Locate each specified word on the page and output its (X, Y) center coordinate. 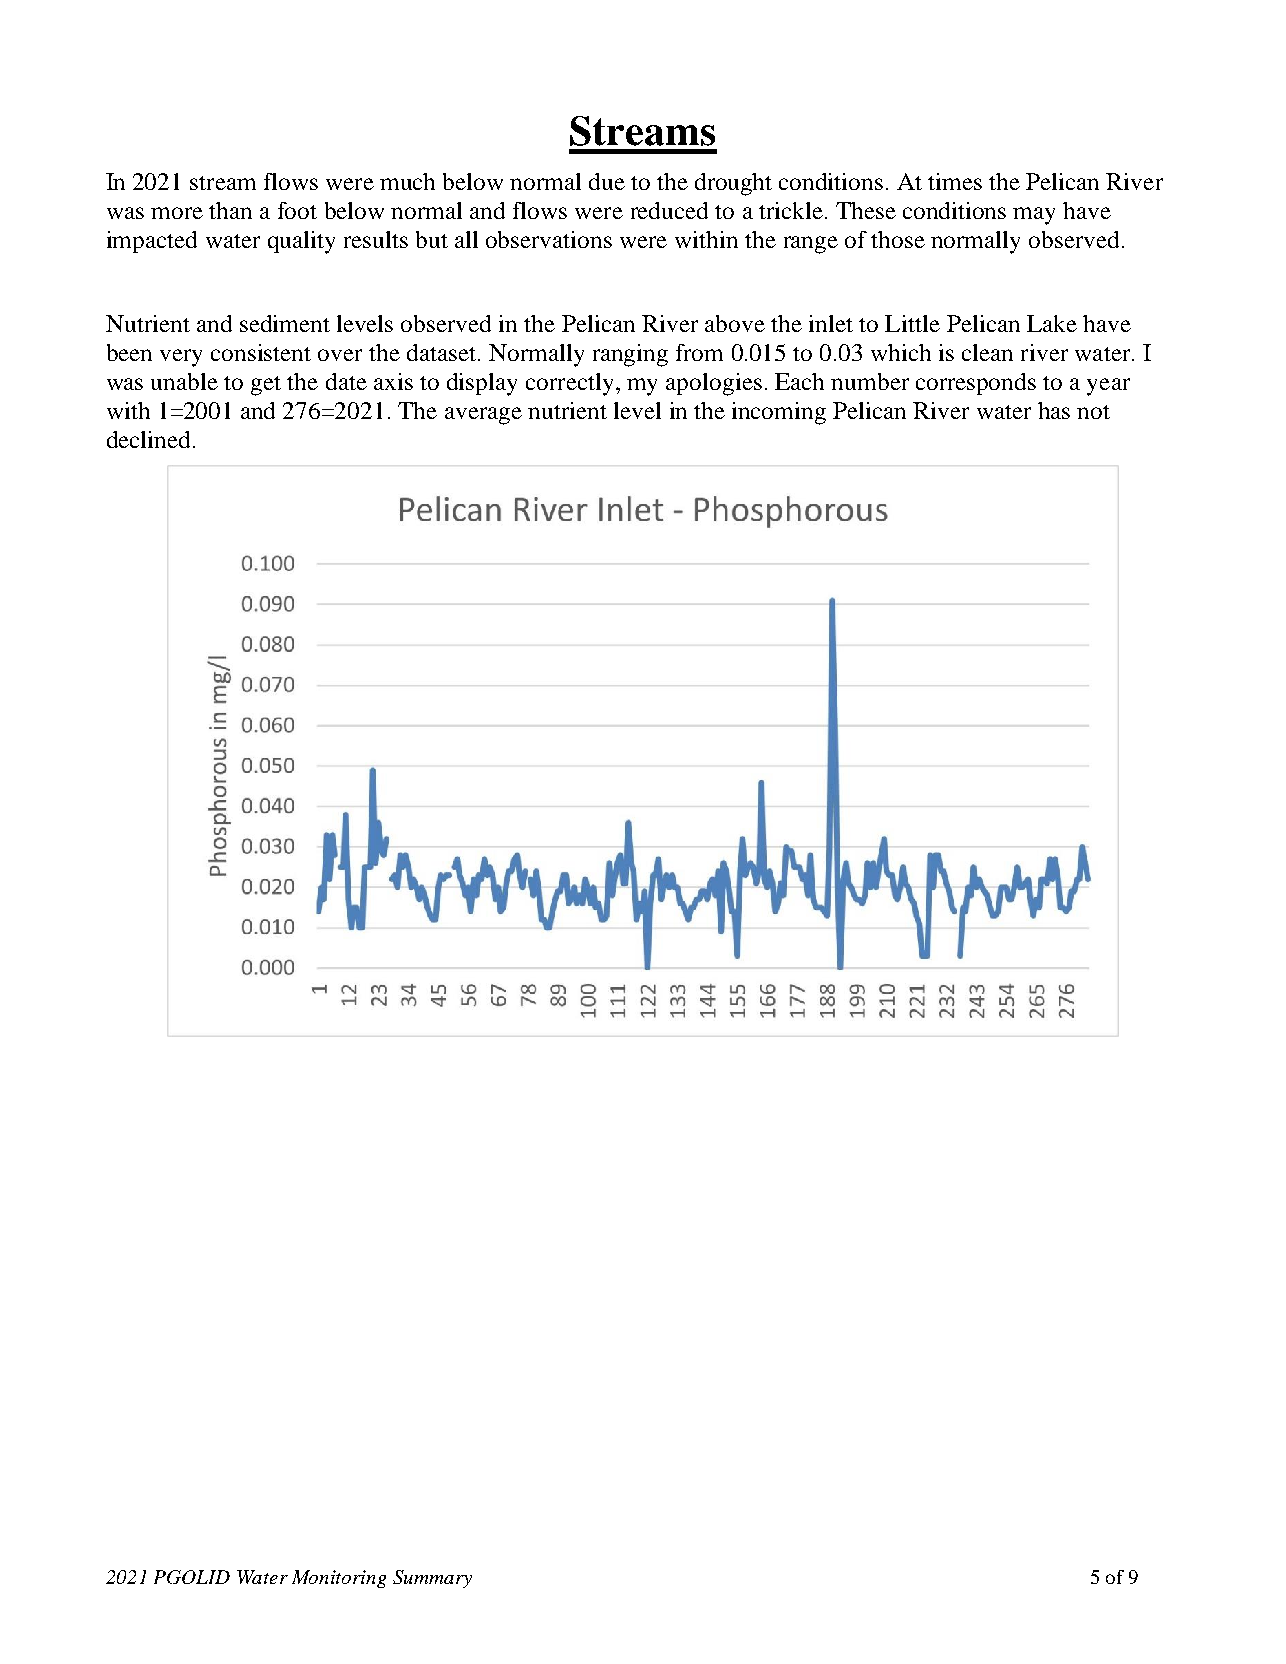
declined (148, 439)
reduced (669, 210)
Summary (432, 1579)
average (483, 416)
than (230, 210)
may (1034, 216)
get (266, 386)
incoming (779, 413)
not (1093, 412)
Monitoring (339, 1579)
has (1054, 410)
